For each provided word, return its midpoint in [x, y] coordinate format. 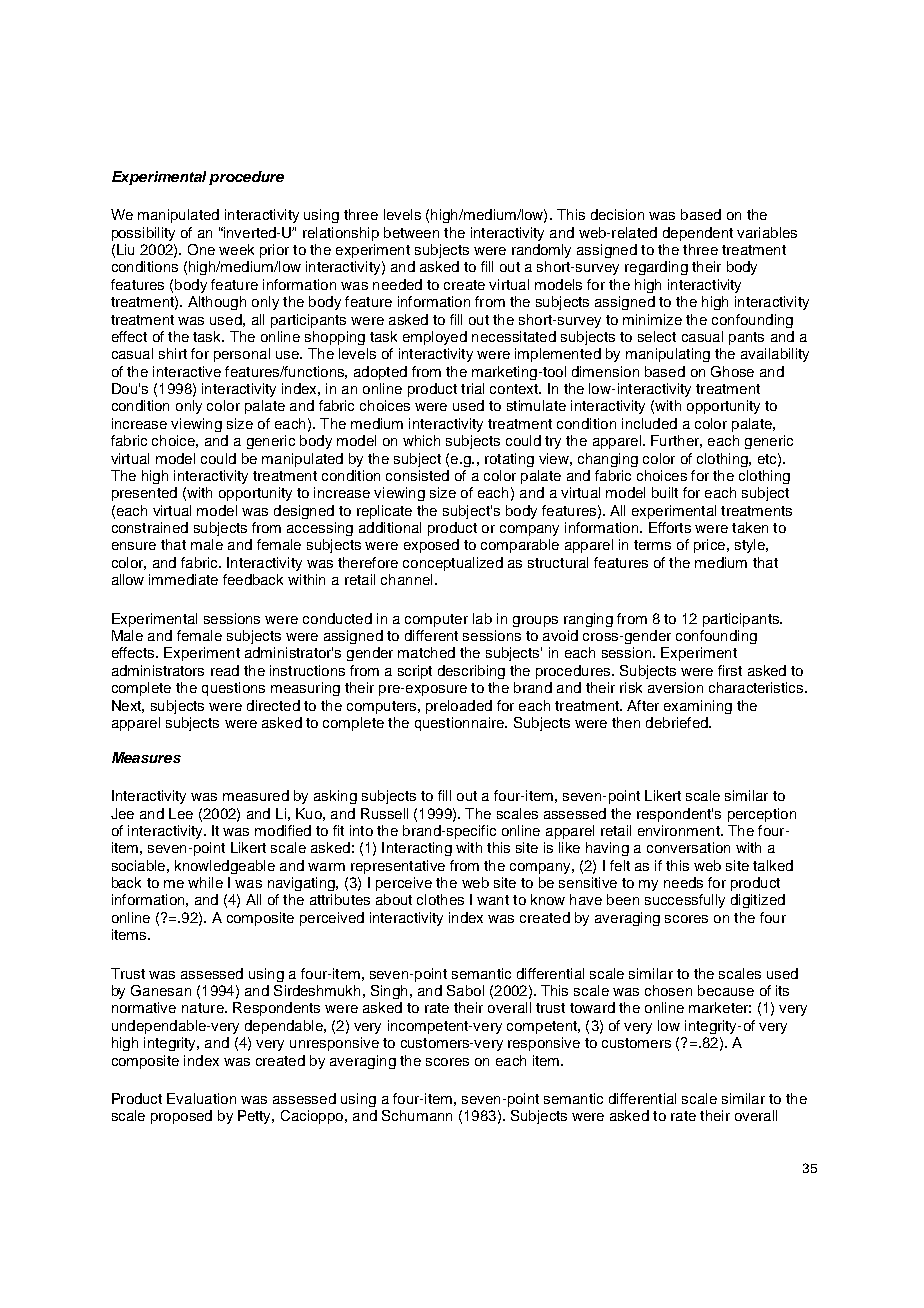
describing [471, 672]
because [726, 990]
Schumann [417, 1115]
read [225, 670]
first [730, 670]
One [201, 249]
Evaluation [201, 1098]
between [411, 232]
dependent [698, 234]
